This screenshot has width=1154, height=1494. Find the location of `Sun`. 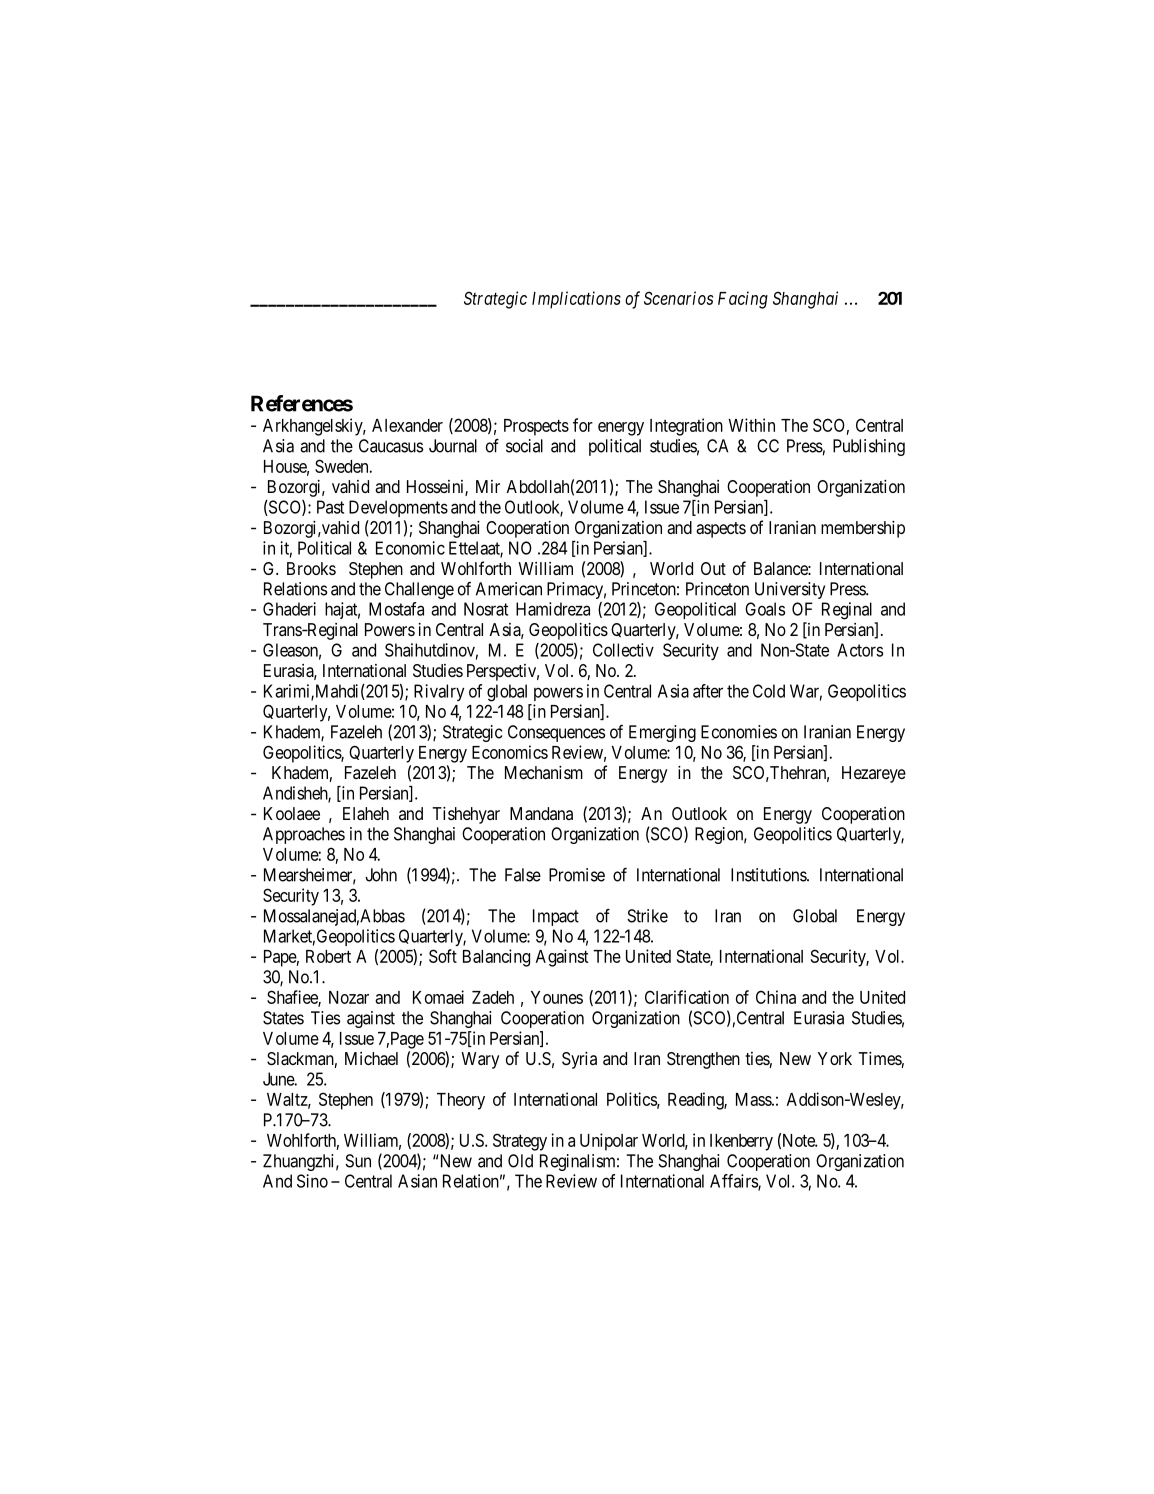

Sun is located at coordinates (358, 1161).
